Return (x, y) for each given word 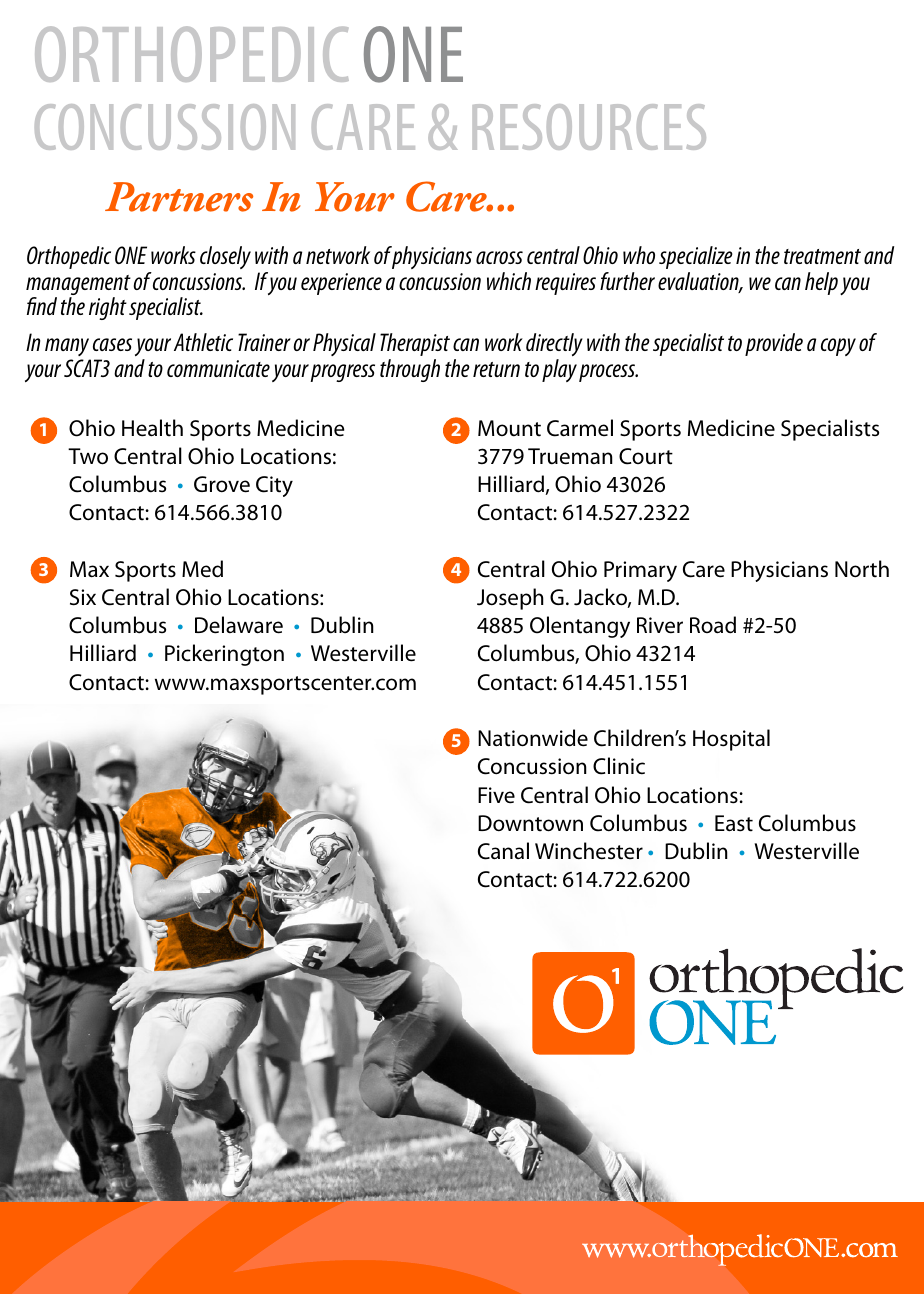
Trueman (570, 456)
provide (774, 344)
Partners (179, 197)
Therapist (415, 344)
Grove (222, 484)
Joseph (510, 599)
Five (496, 795)
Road (713, 625)
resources (589, 127)
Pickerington (224, 655)
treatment (822, 256)
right (108, 308)
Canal (503, 851)
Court (646, 456)
